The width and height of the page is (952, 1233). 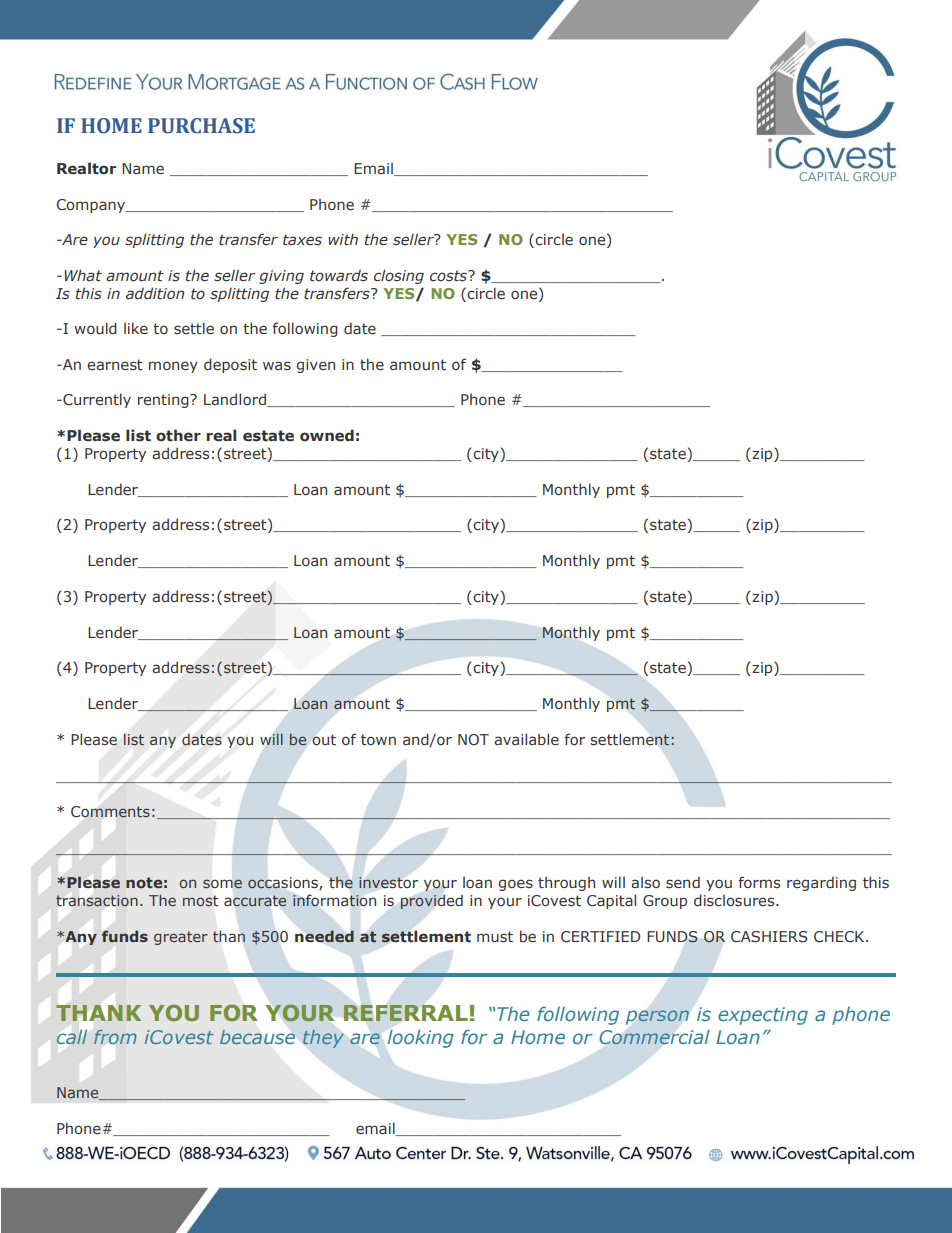 I want to click on PURCHASE, so click(x=201, y=126).
